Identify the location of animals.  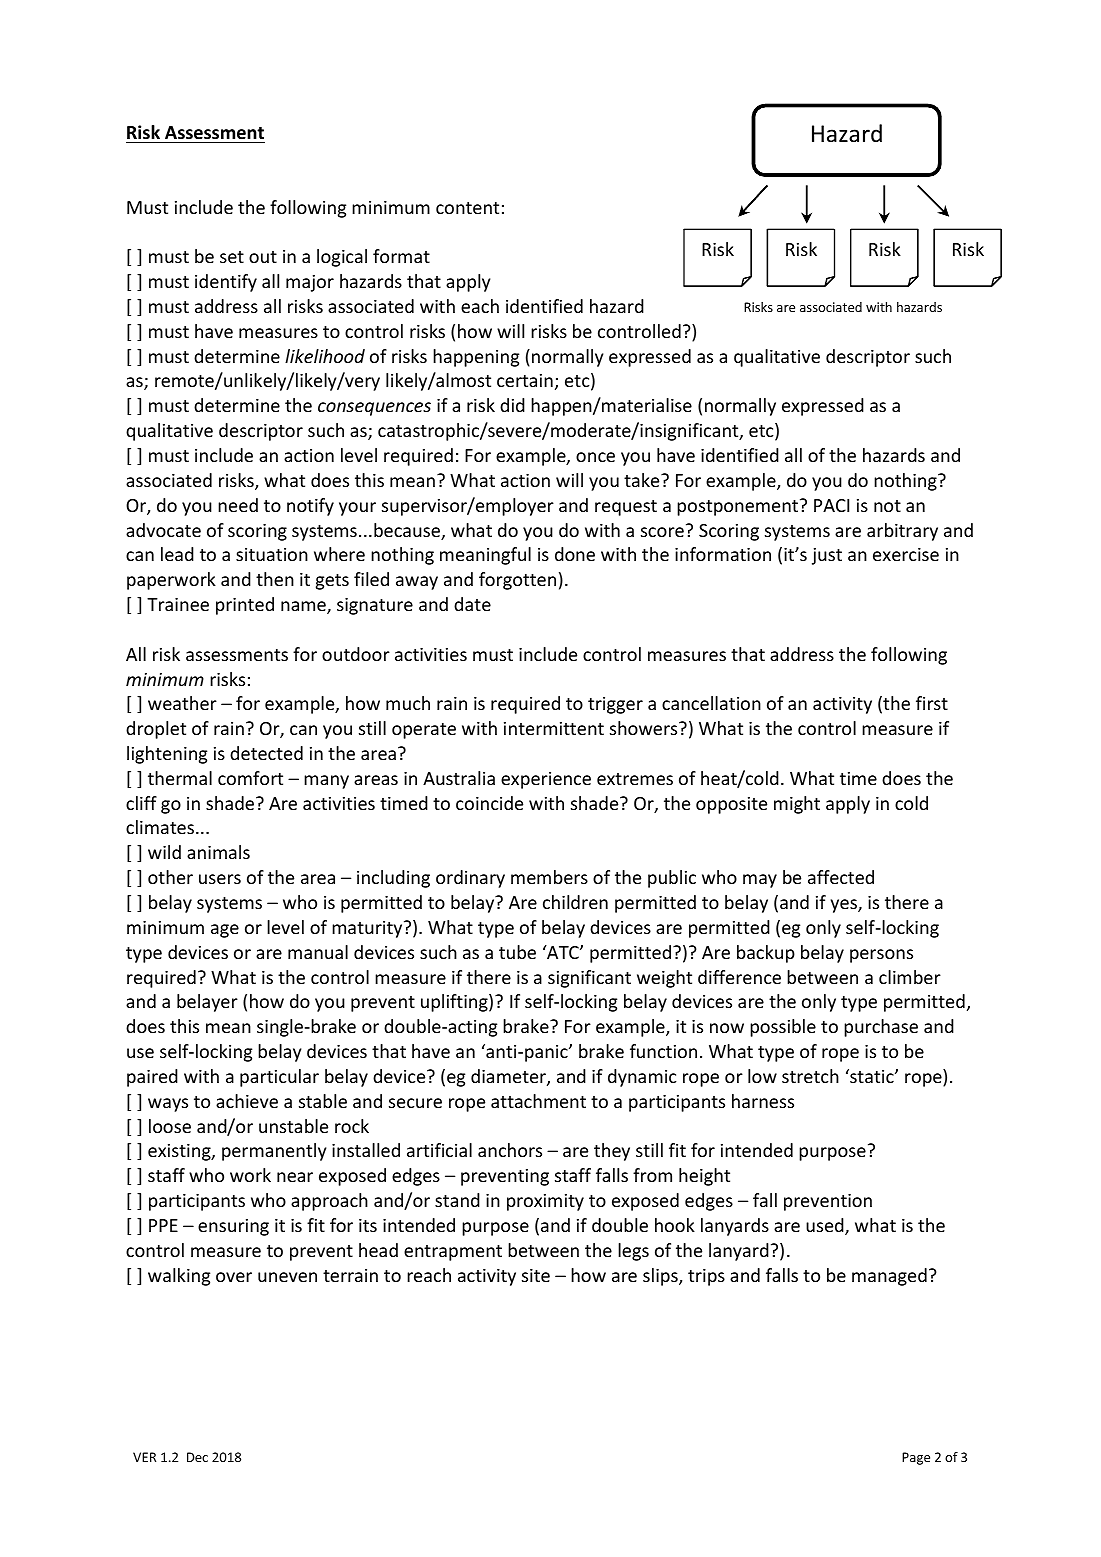
(218, 852).
